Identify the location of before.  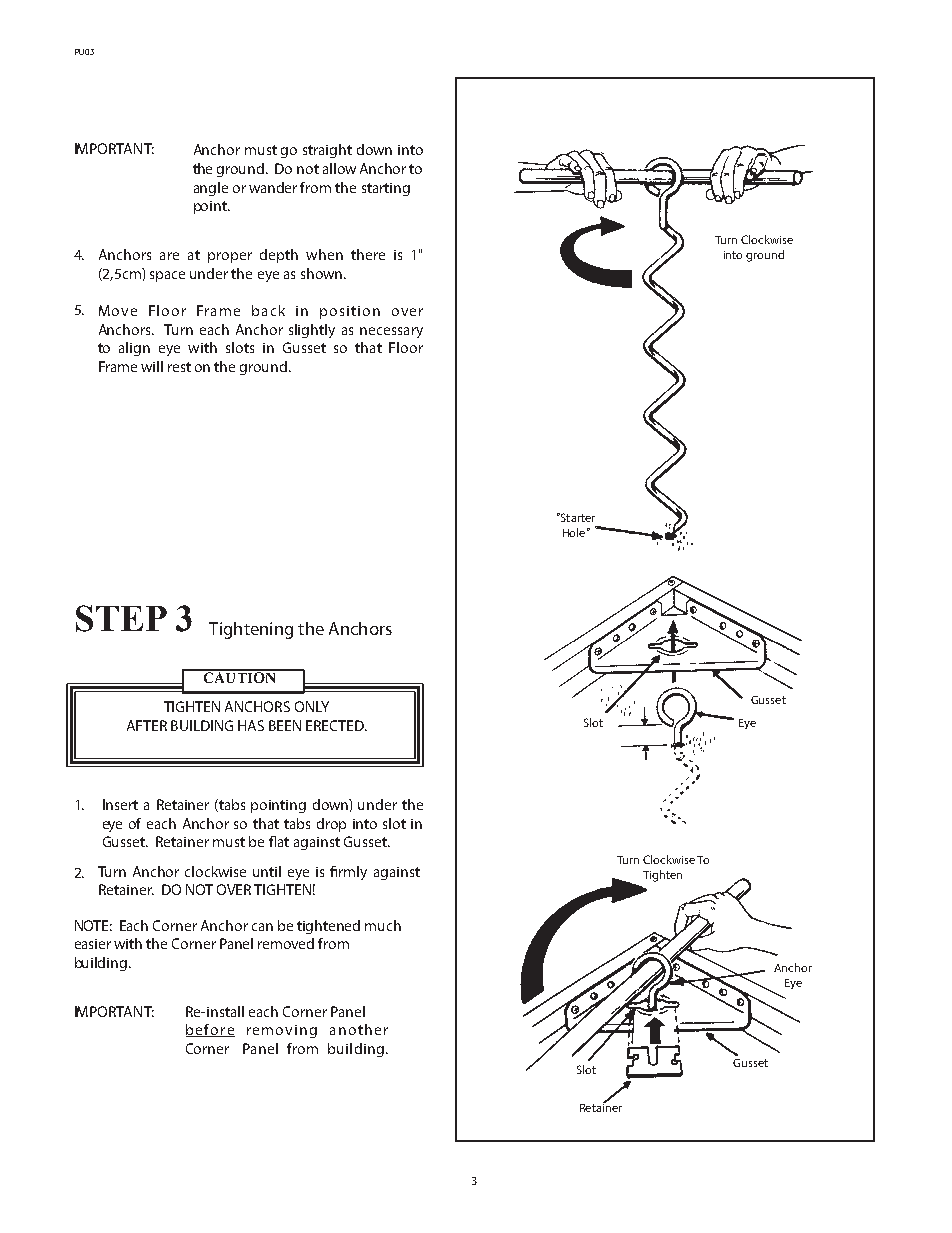
(210, 1030).
